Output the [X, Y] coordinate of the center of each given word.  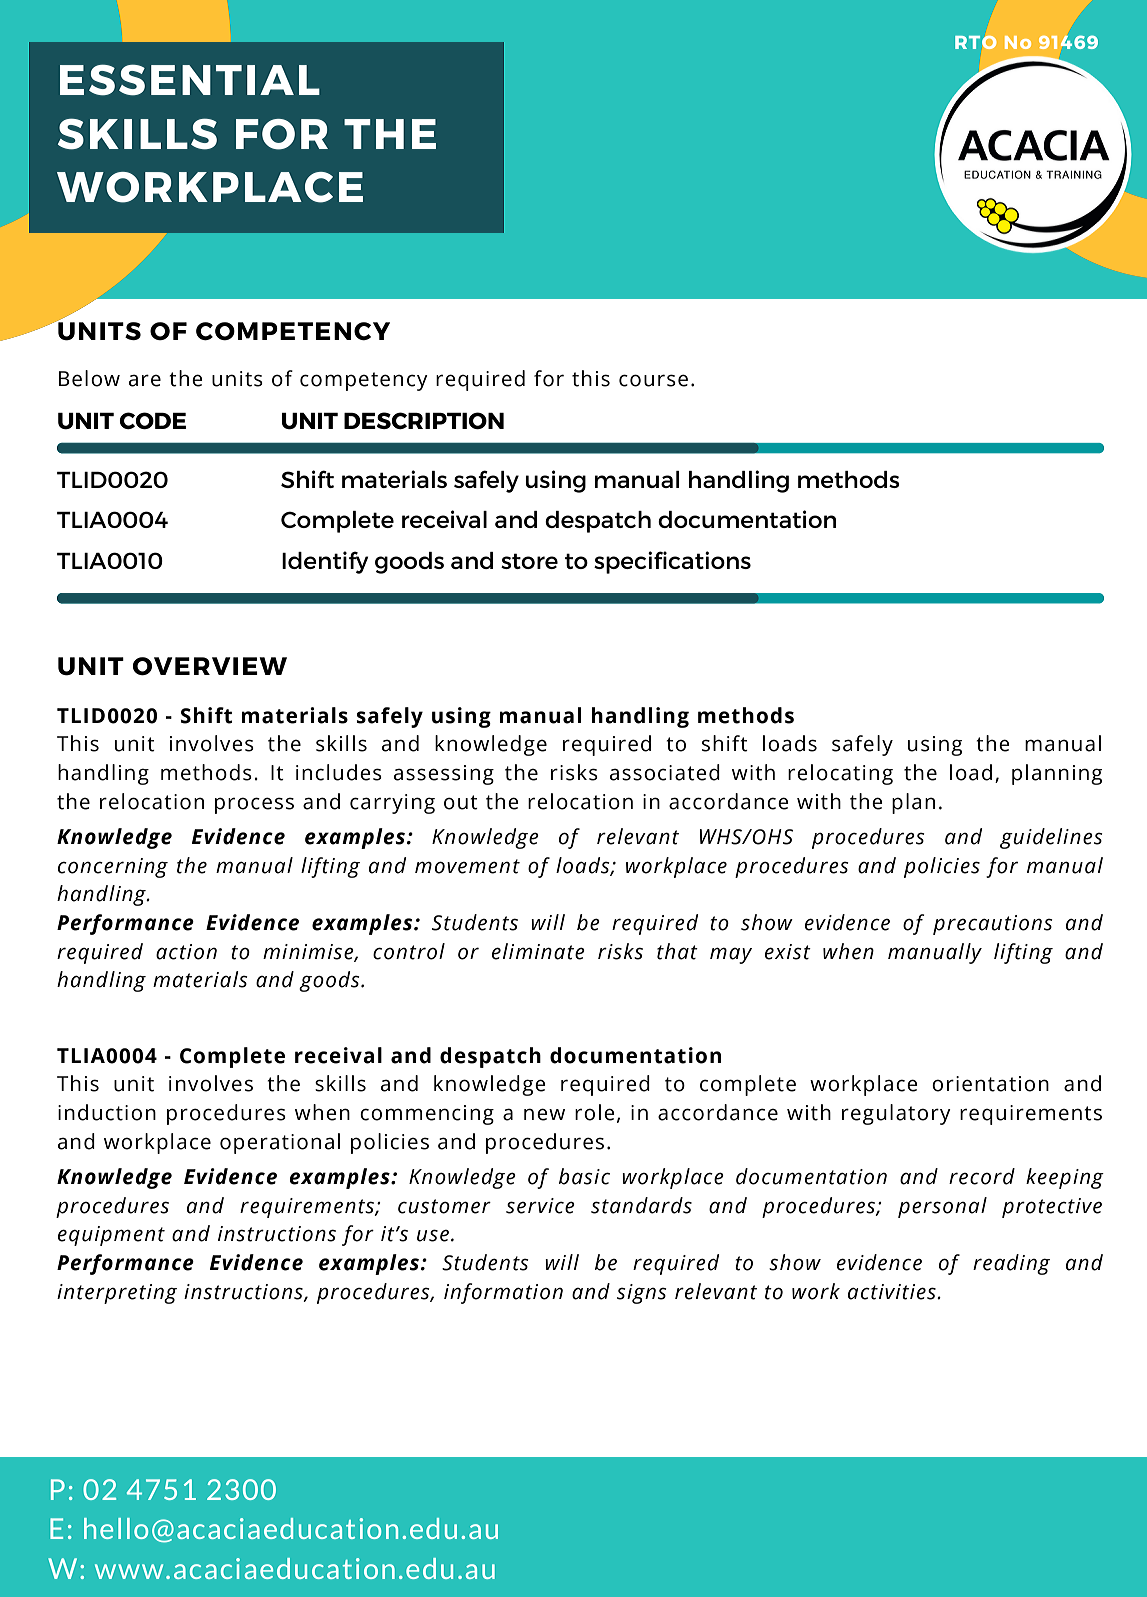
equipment [111, 1236]
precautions [993, 925]
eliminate [538, 951]
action [186, 952]
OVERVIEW [210, 666]
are [145, 380]
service [540, 1206]
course [653, 380]
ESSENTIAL [190, 80]
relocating [840, 774]
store [529, 561]
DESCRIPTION [424, 420]
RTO [976, 42]
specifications [672, 562]
